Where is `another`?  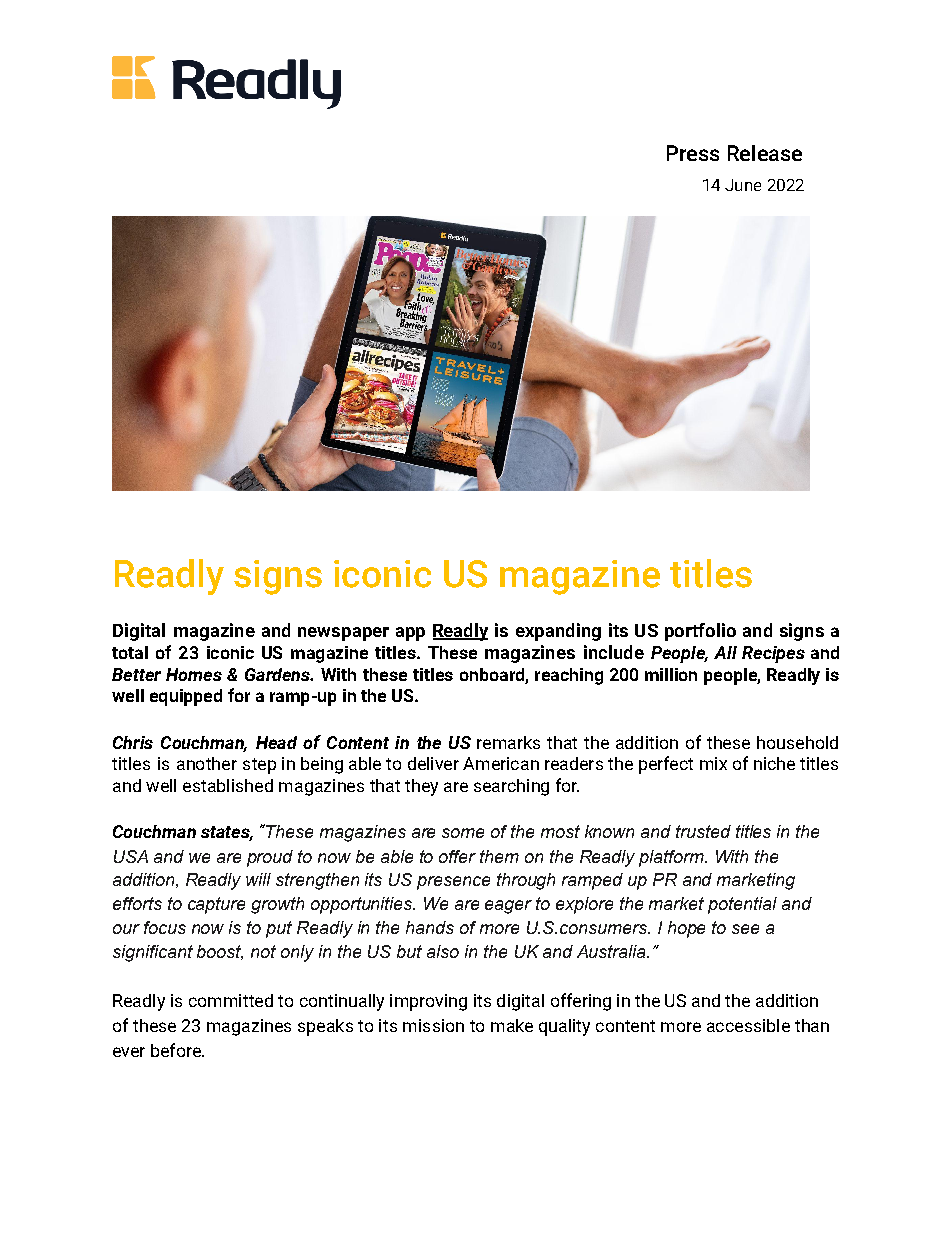 another is located at coordinates (207, 763).
